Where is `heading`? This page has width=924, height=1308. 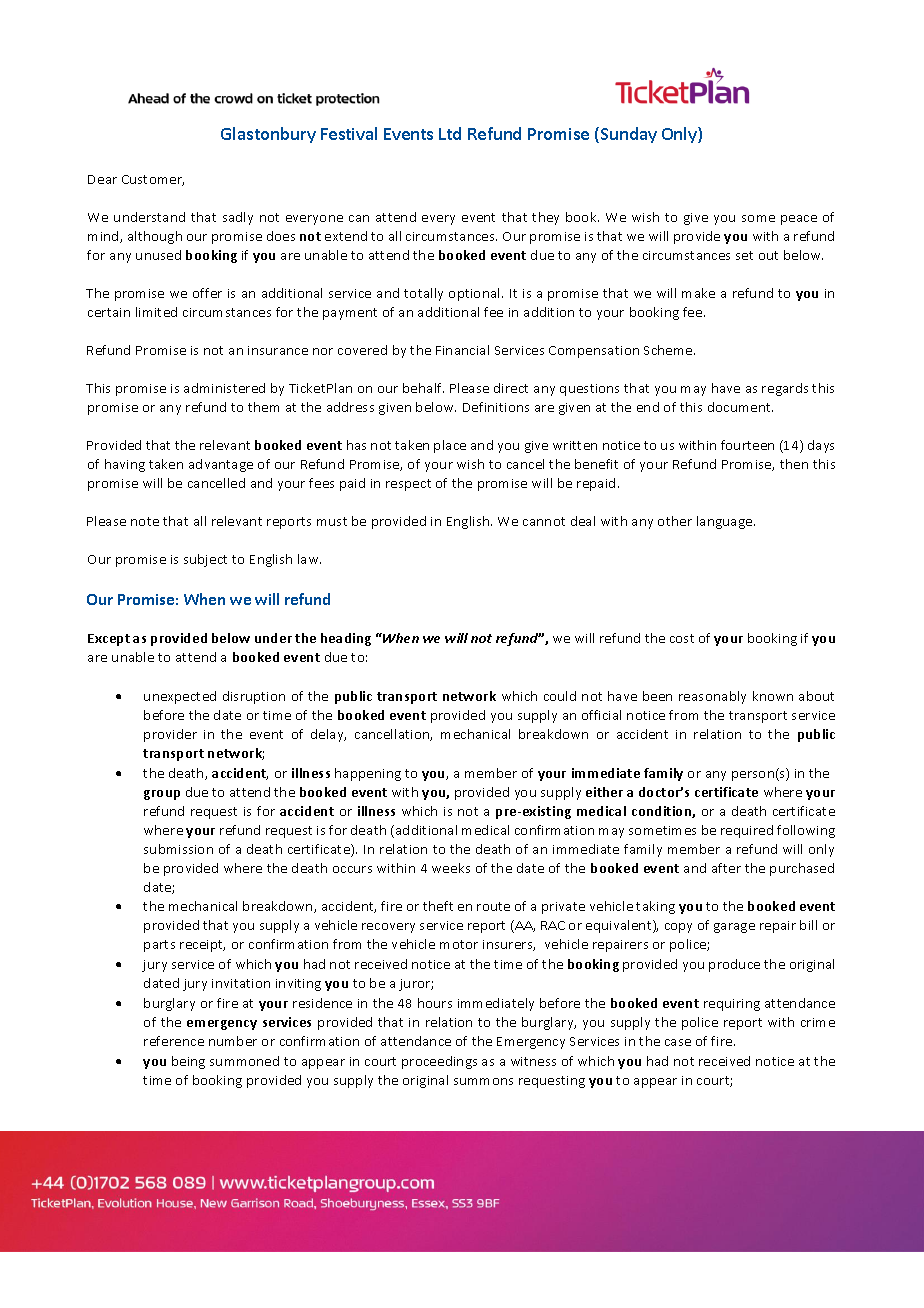
heading is located at coordinates (346, 639).
